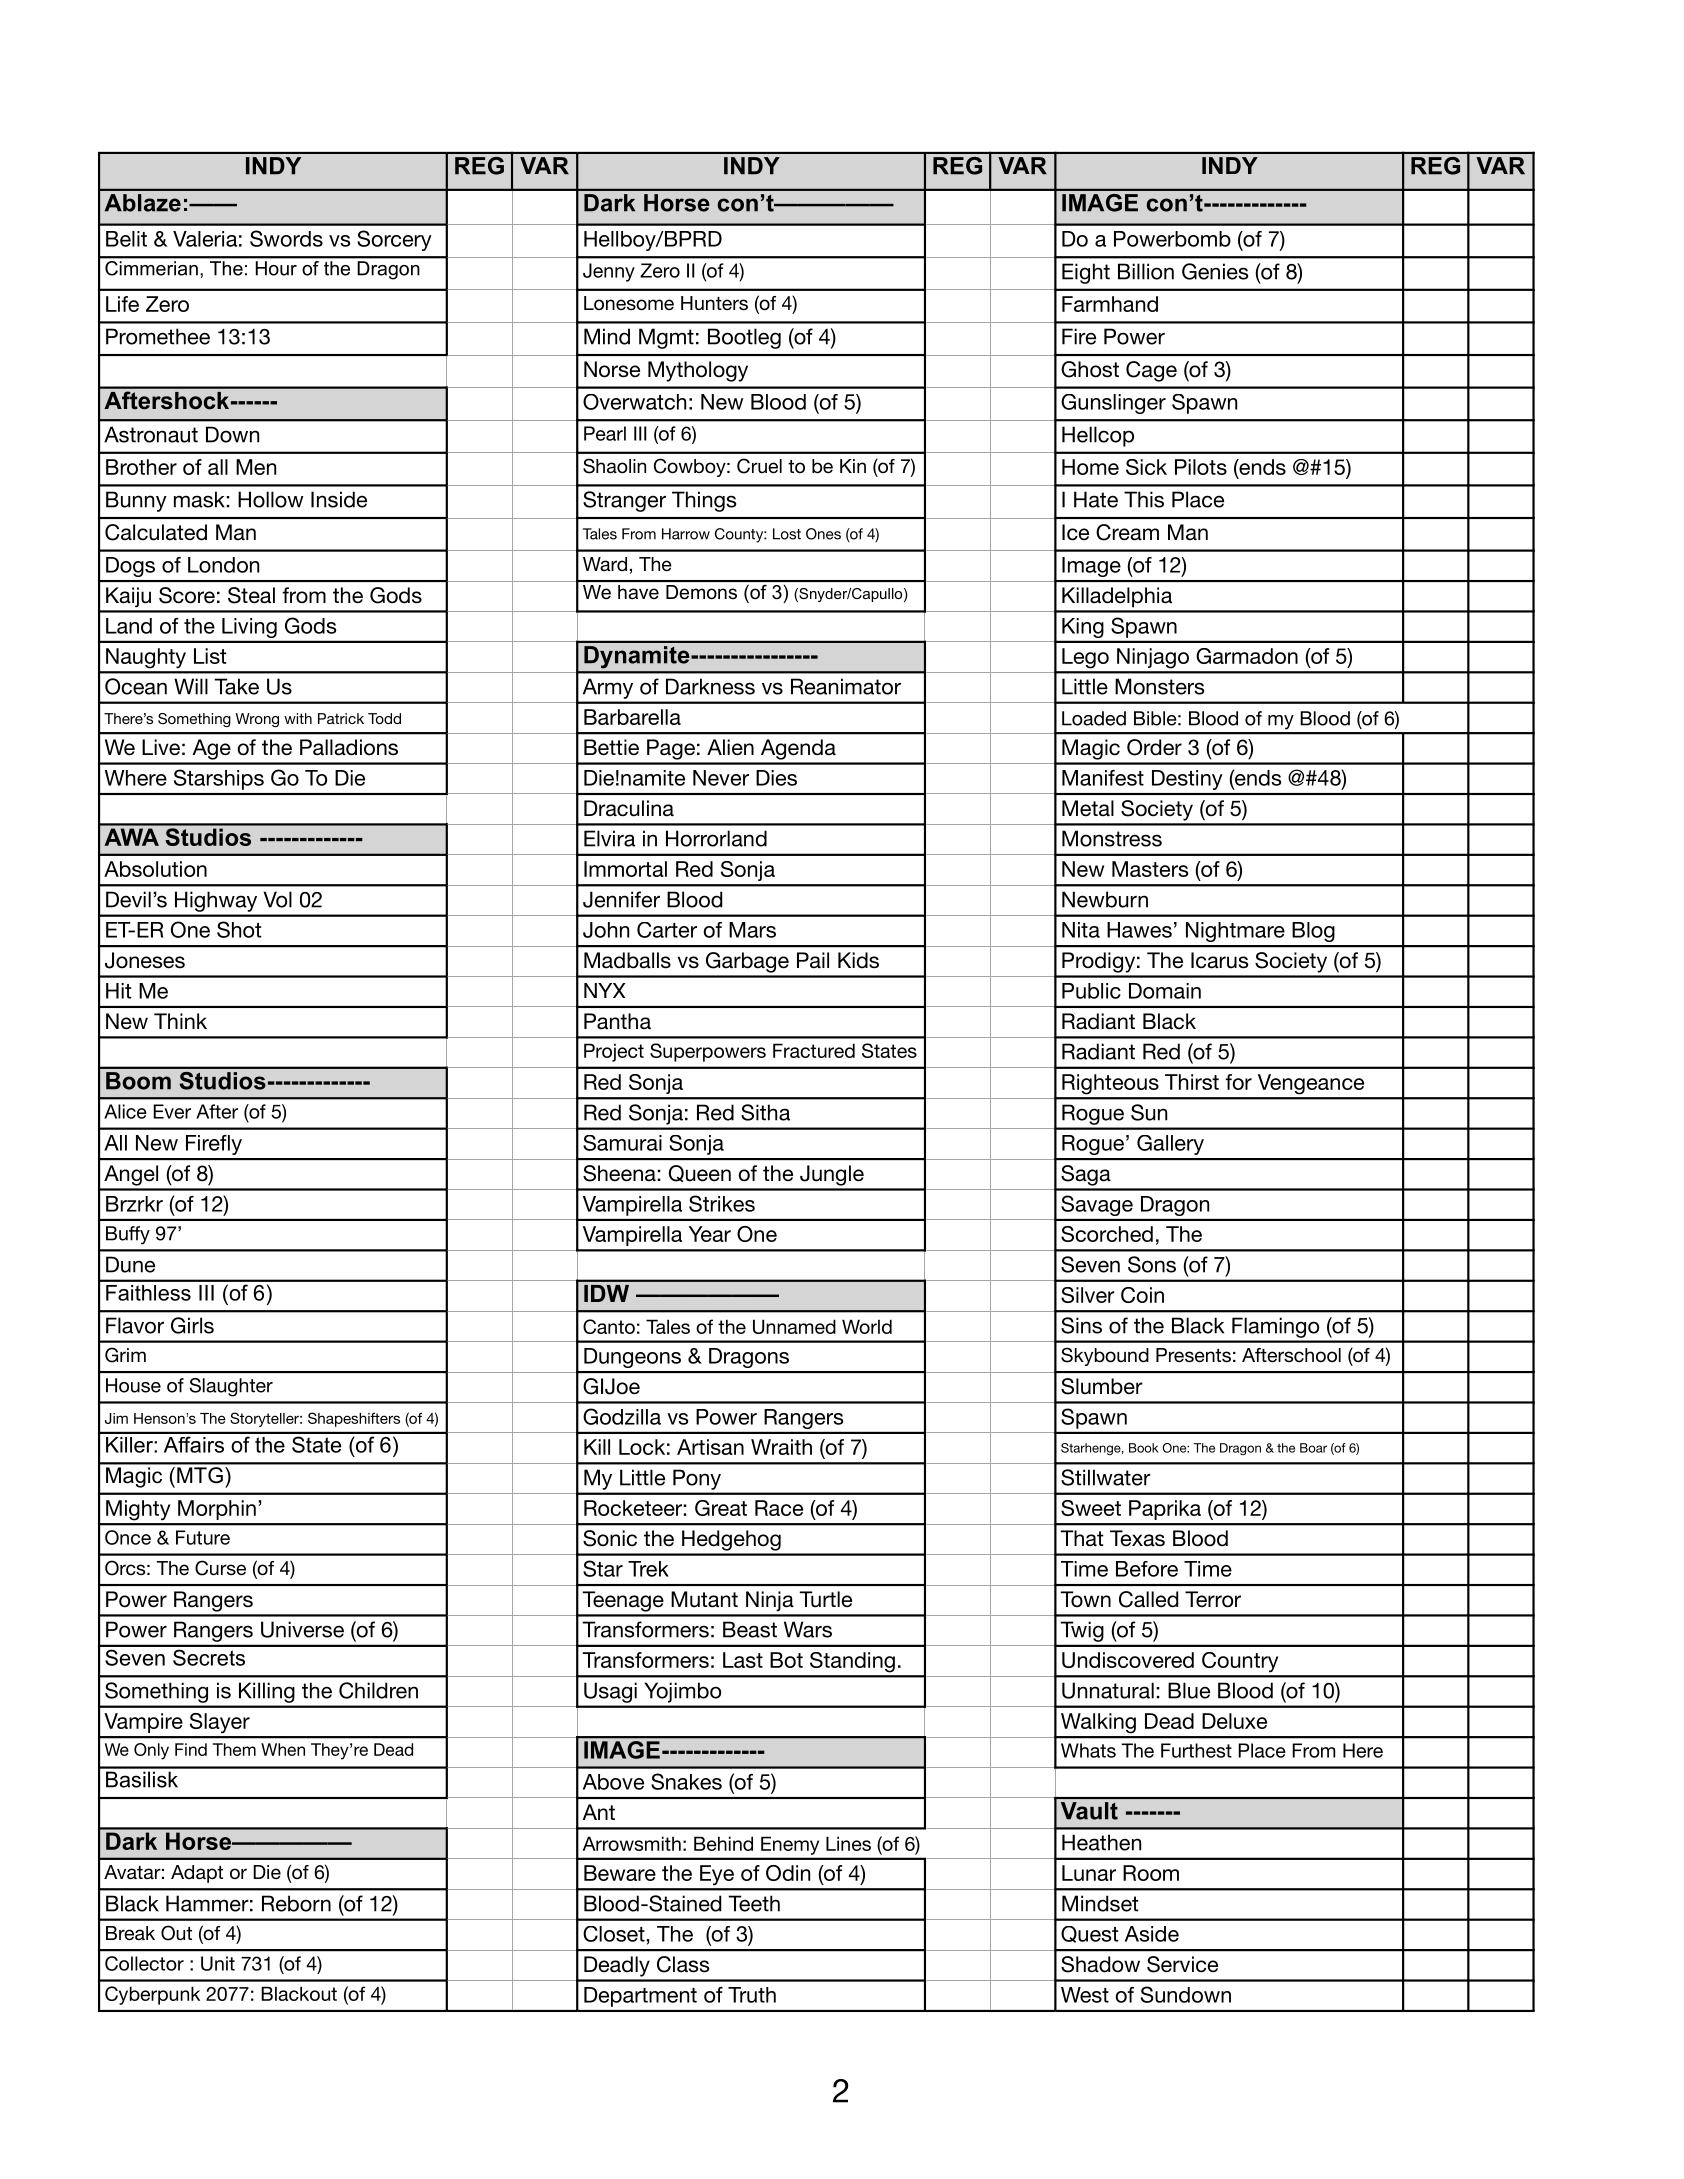 This screenshot has height=2179, width=1684. What do you see at coordinates (276, 268) in the screenshot?
I see `Hour` at bounding box center [276, 268].
